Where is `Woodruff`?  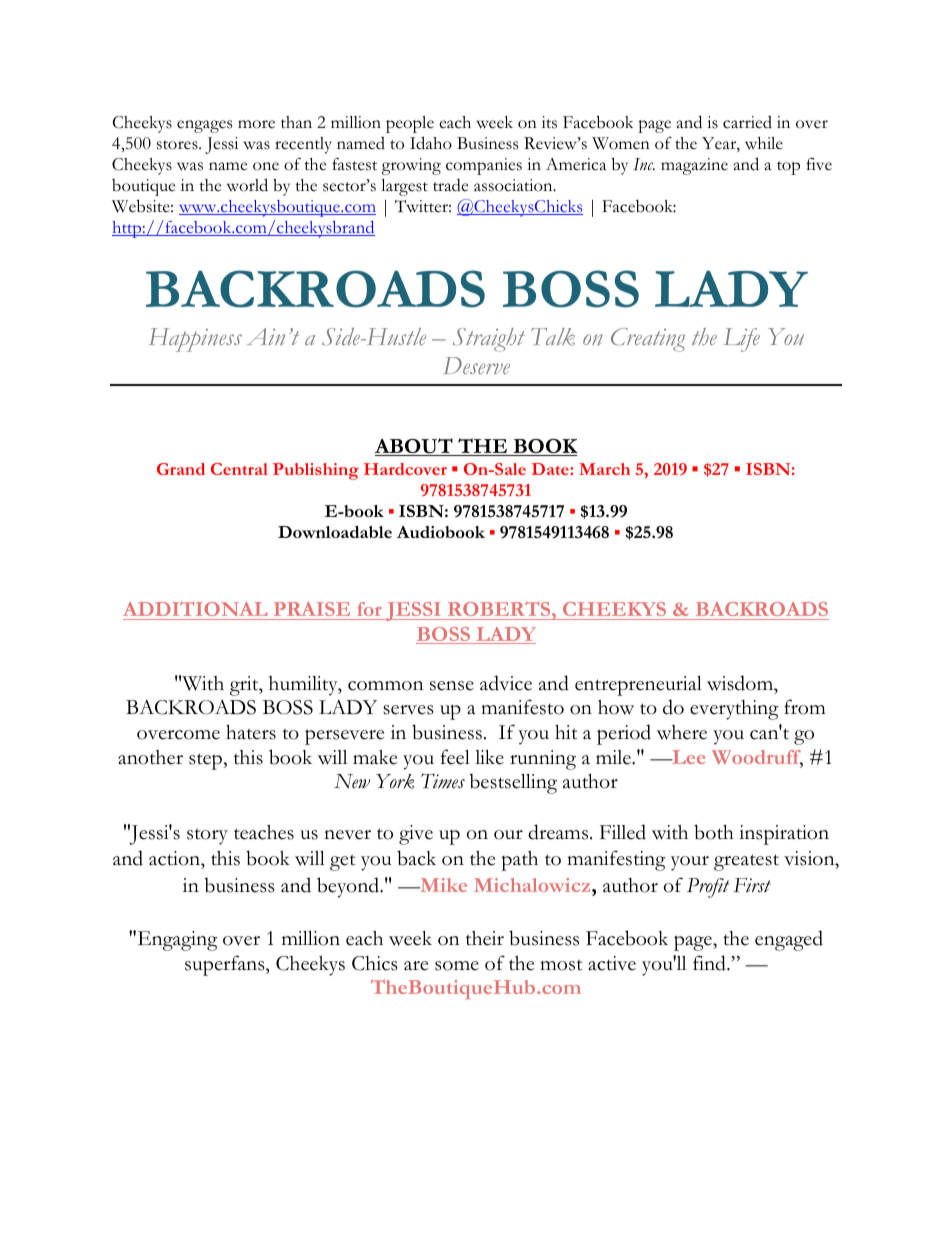 Woodruff is located at coordinates (757, 758).
